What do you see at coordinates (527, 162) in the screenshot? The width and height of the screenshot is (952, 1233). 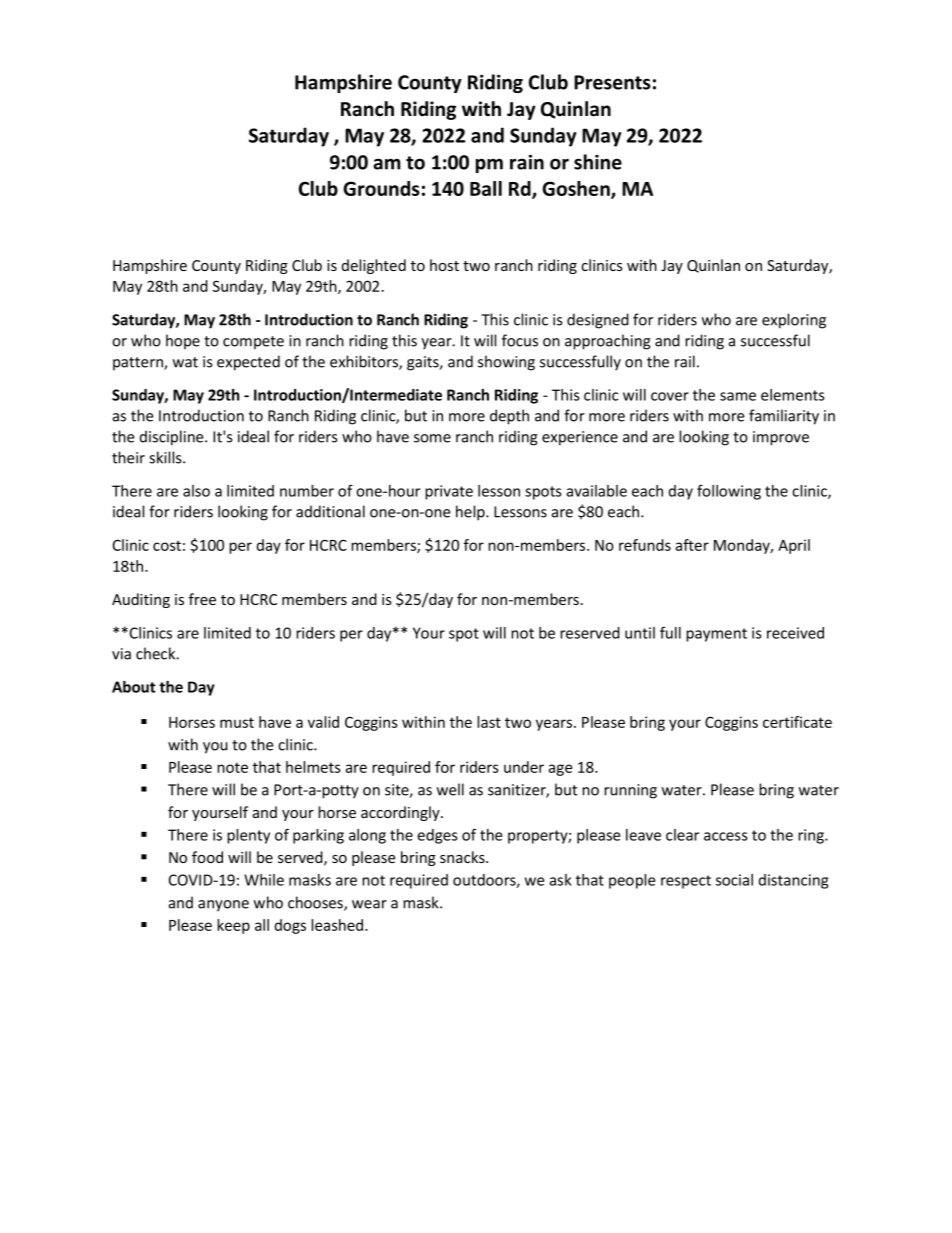 I see `rain` at bounding box center [527, 162].
